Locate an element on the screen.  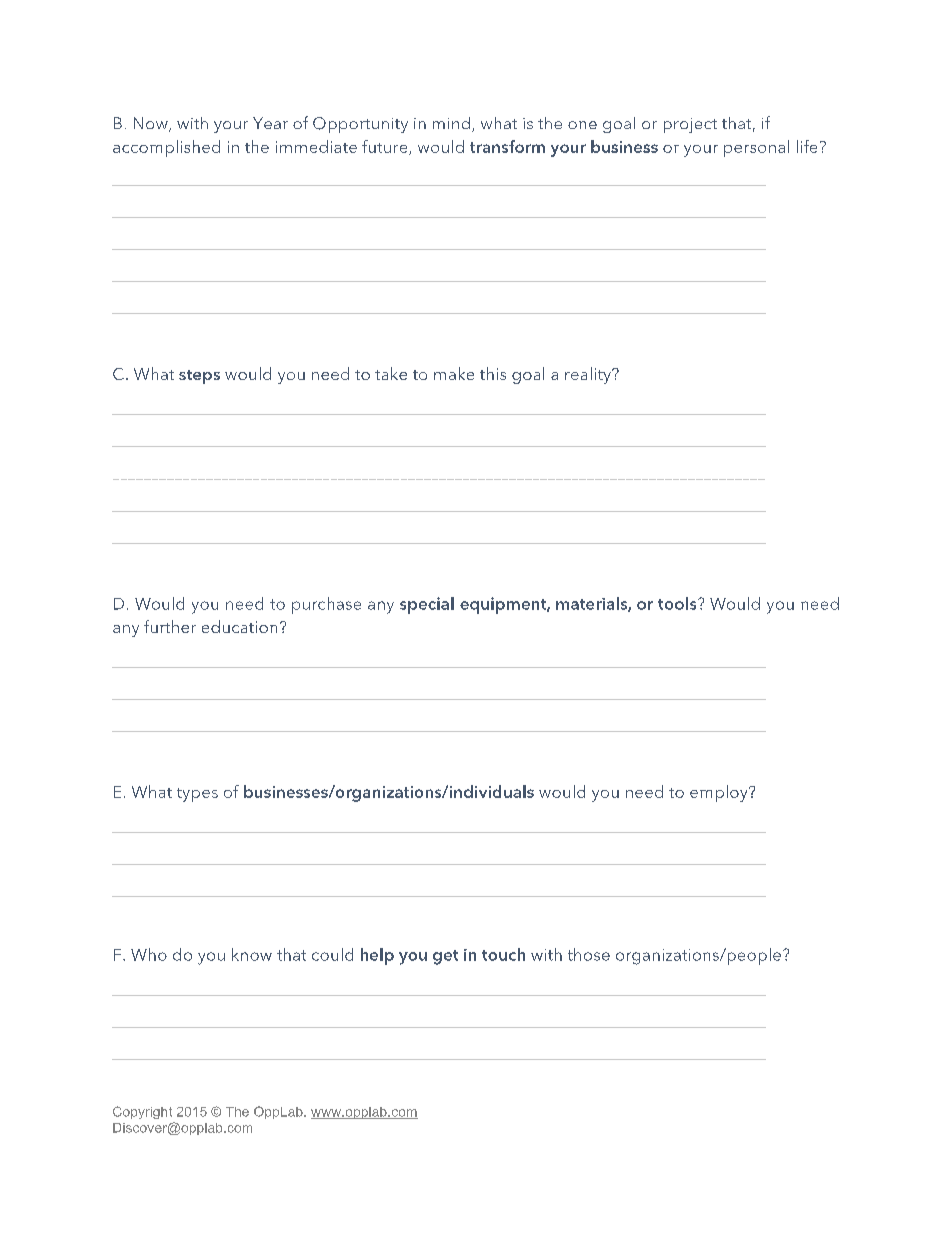
Copyright is located at coordinates (142, 1112).
